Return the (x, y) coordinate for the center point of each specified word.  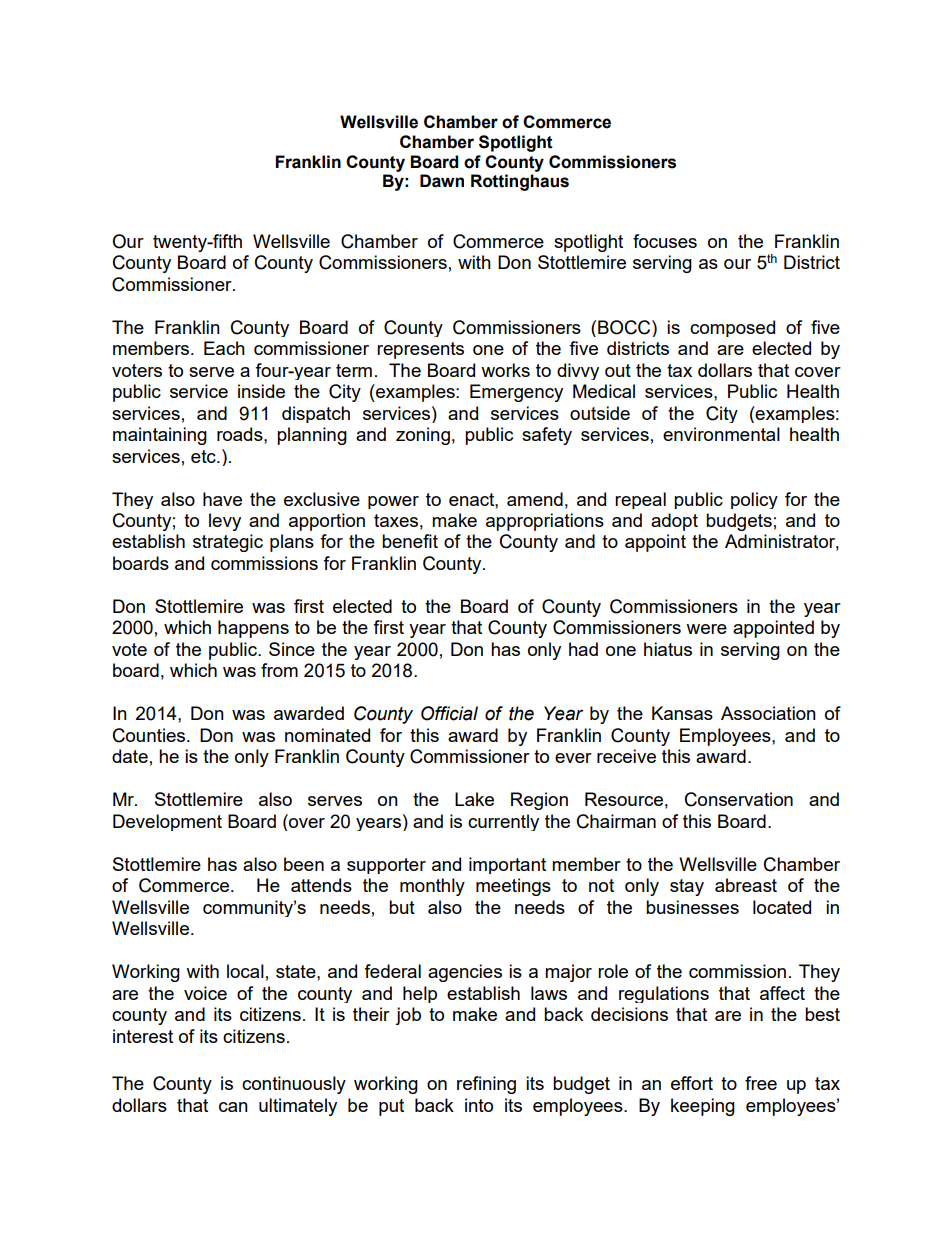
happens (253, 629)
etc (204, 456)
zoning (423, 436)
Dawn (442, 181)
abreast (746, 885)
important (507, 865)
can (233, 1107)
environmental (721, 434)
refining (486, 1085)
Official (449, 713)
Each (224, 348)
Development (167, 822)
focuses (665, 241)
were (706, 629)
